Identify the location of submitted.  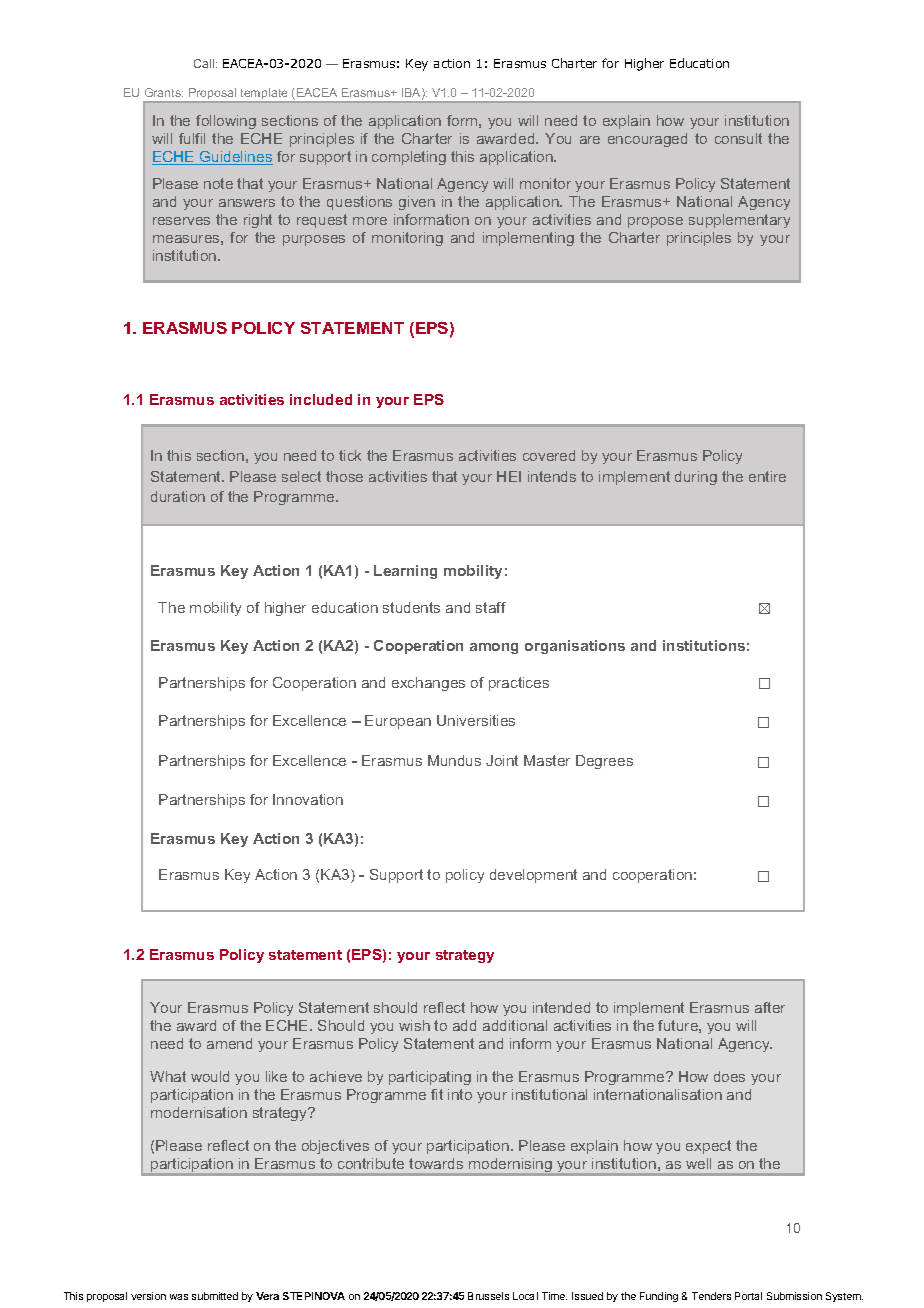
(215, 1296).
